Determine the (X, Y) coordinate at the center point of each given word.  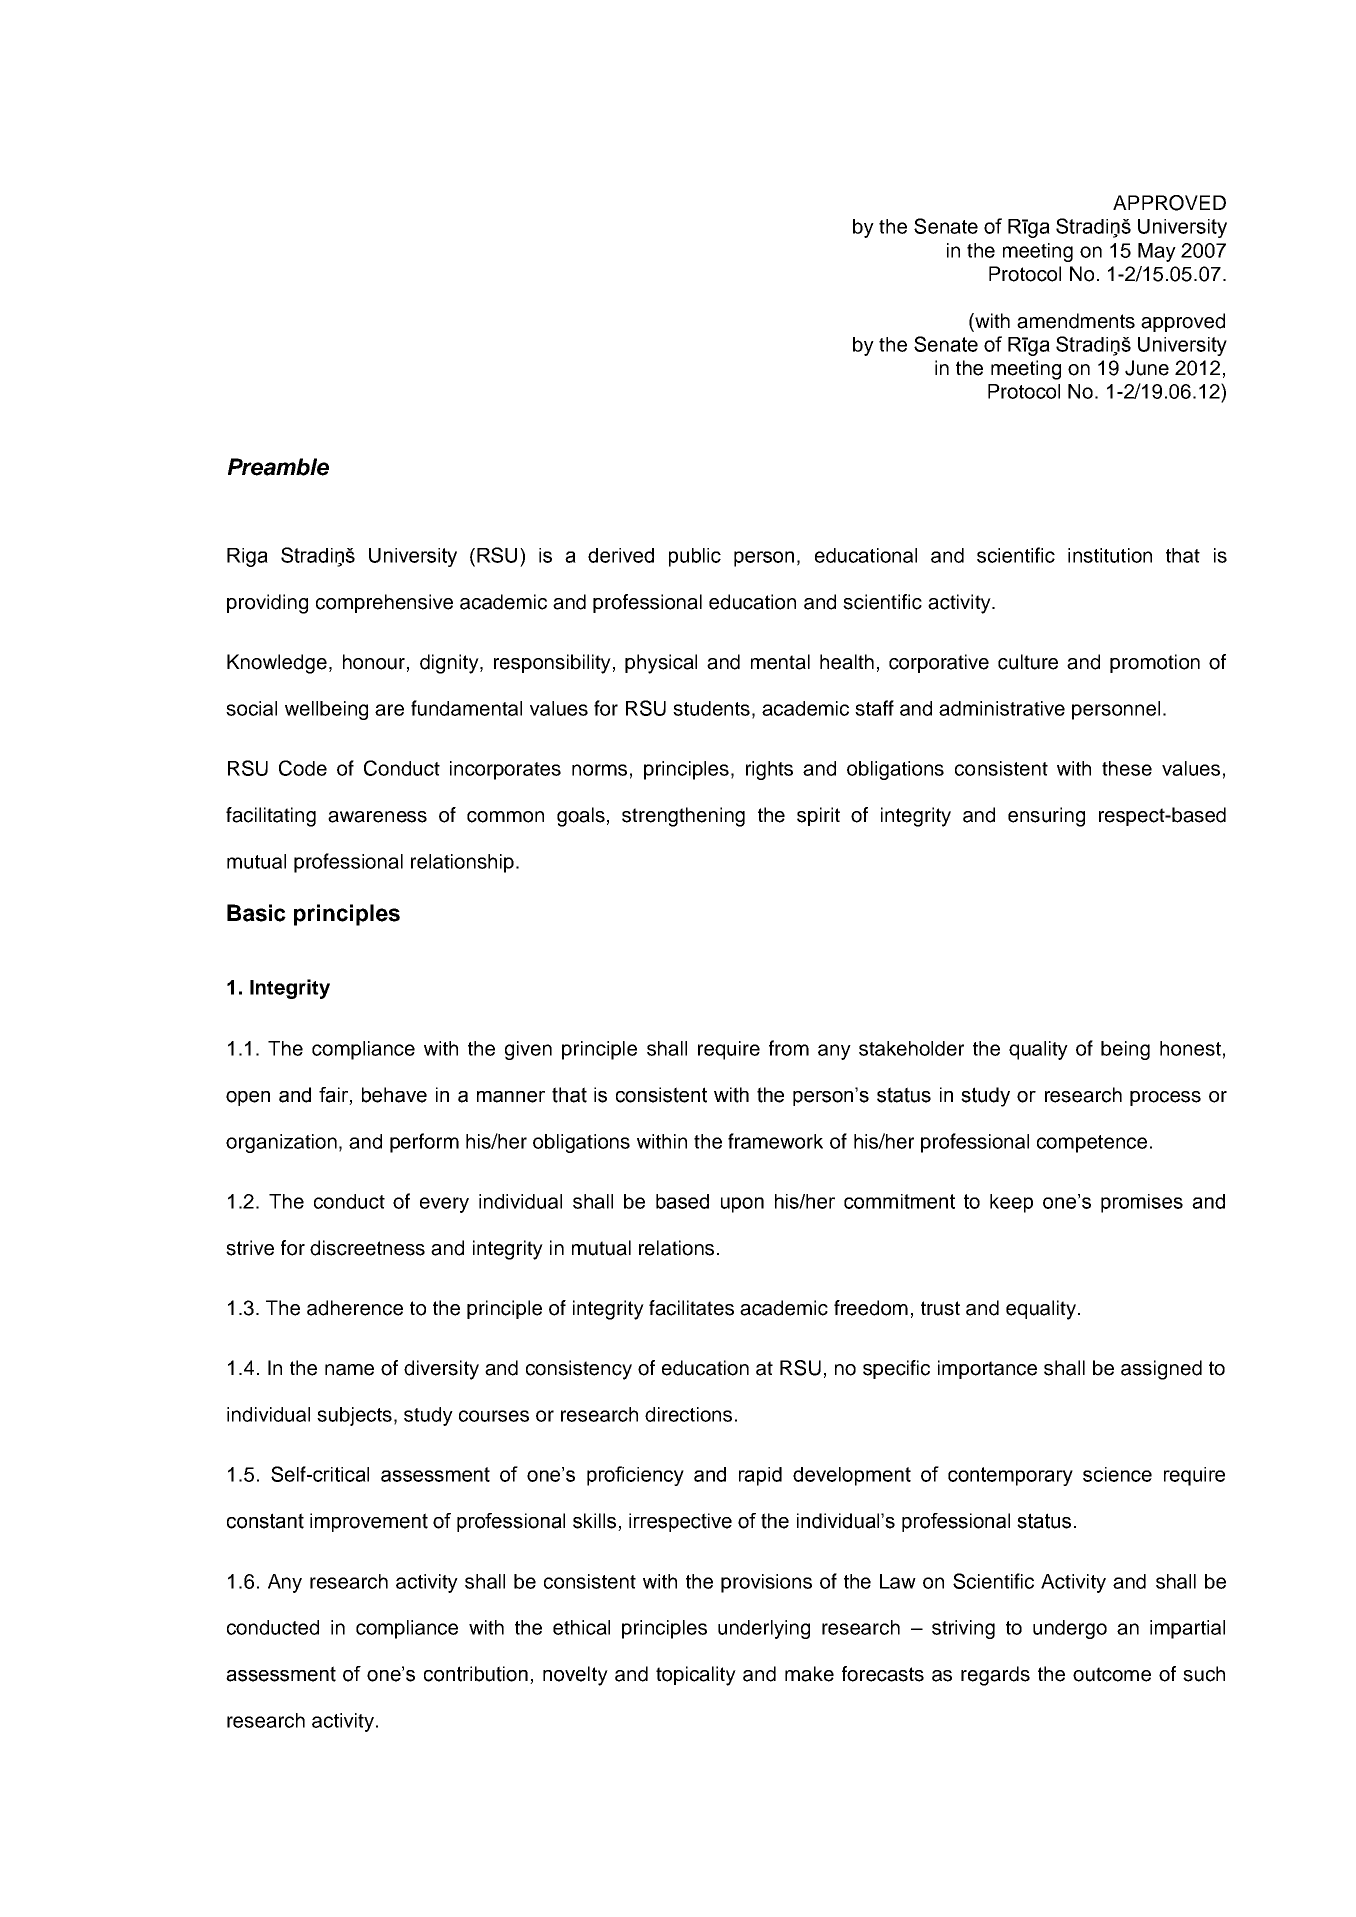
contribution (476, 1674)
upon (742, 1205)
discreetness (367, 1248)
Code (303, 768)
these (1127, 768)
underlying (764, 1629)
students (711, 708)
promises (1142, 1203)
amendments (1076, 321)
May (1157, 252)
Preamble (278, 467)
